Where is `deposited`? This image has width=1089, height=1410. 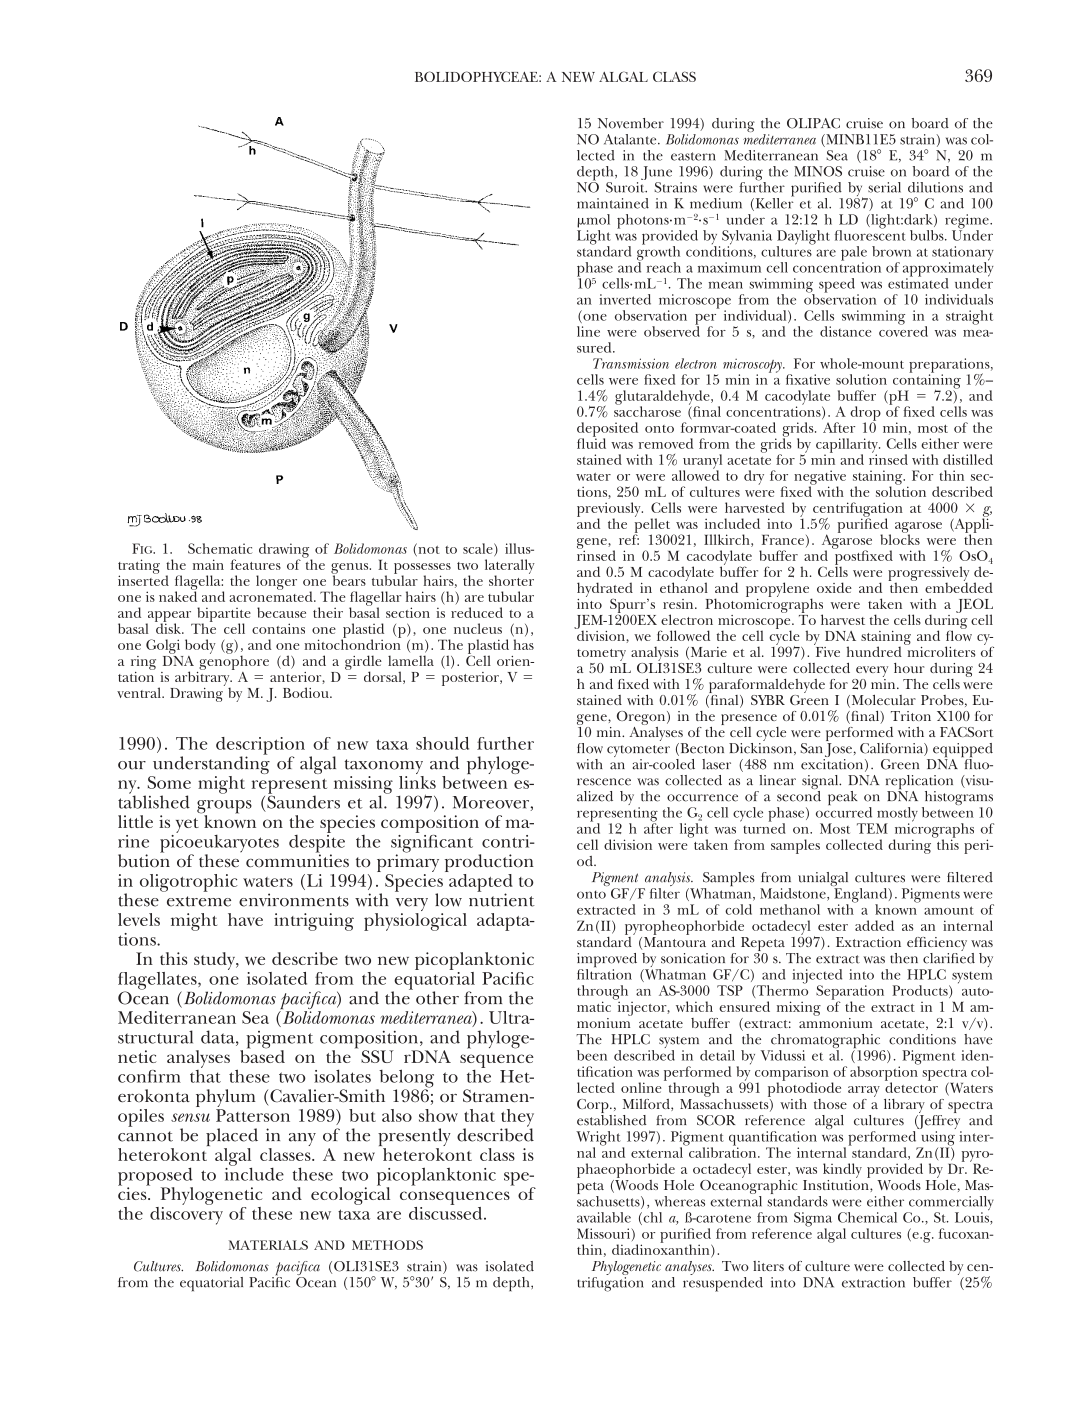
deposited is located at coordinates (607, 430).
